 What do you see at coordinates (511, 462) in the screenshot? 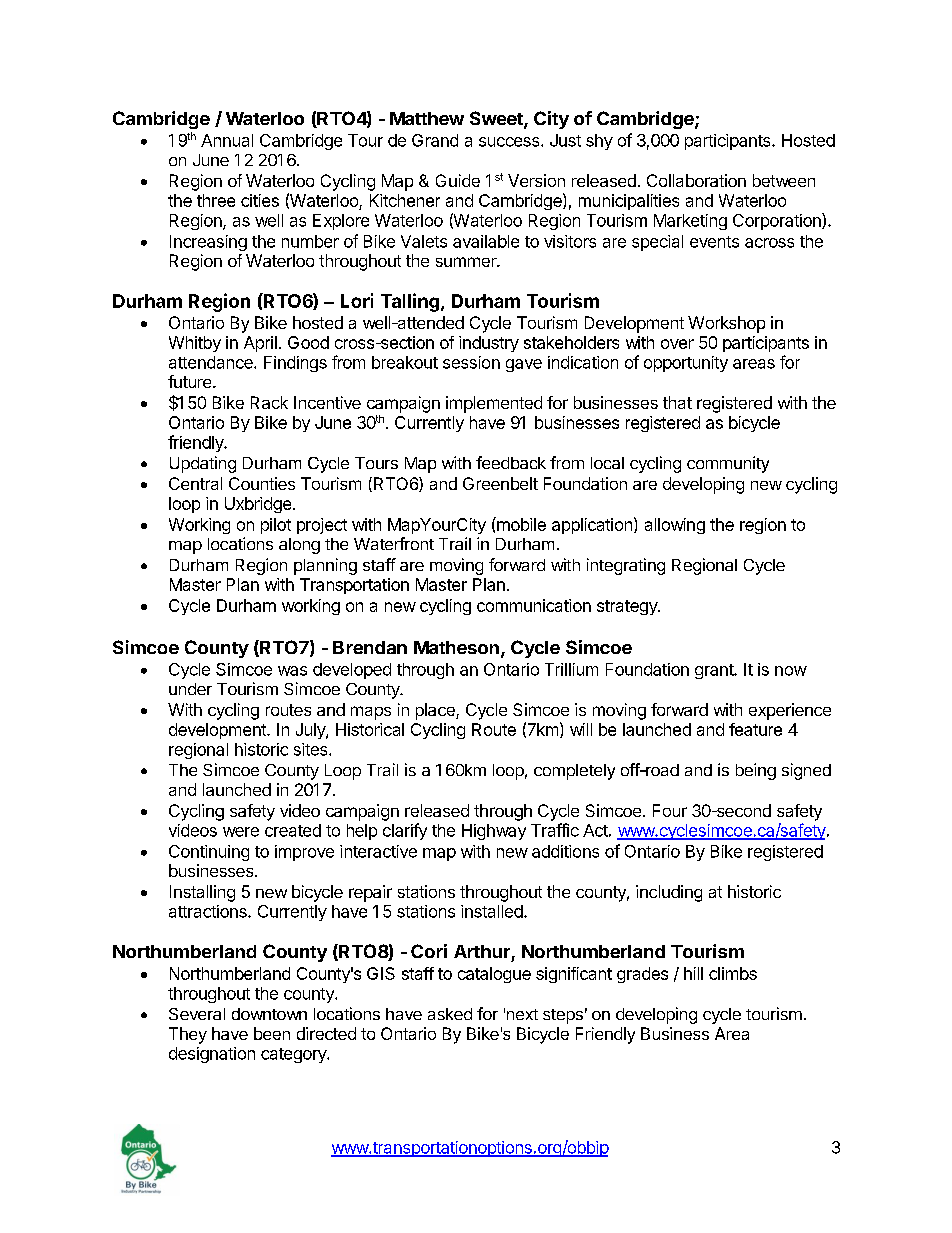
I see `feedback` at bounding box center [511, 462].
